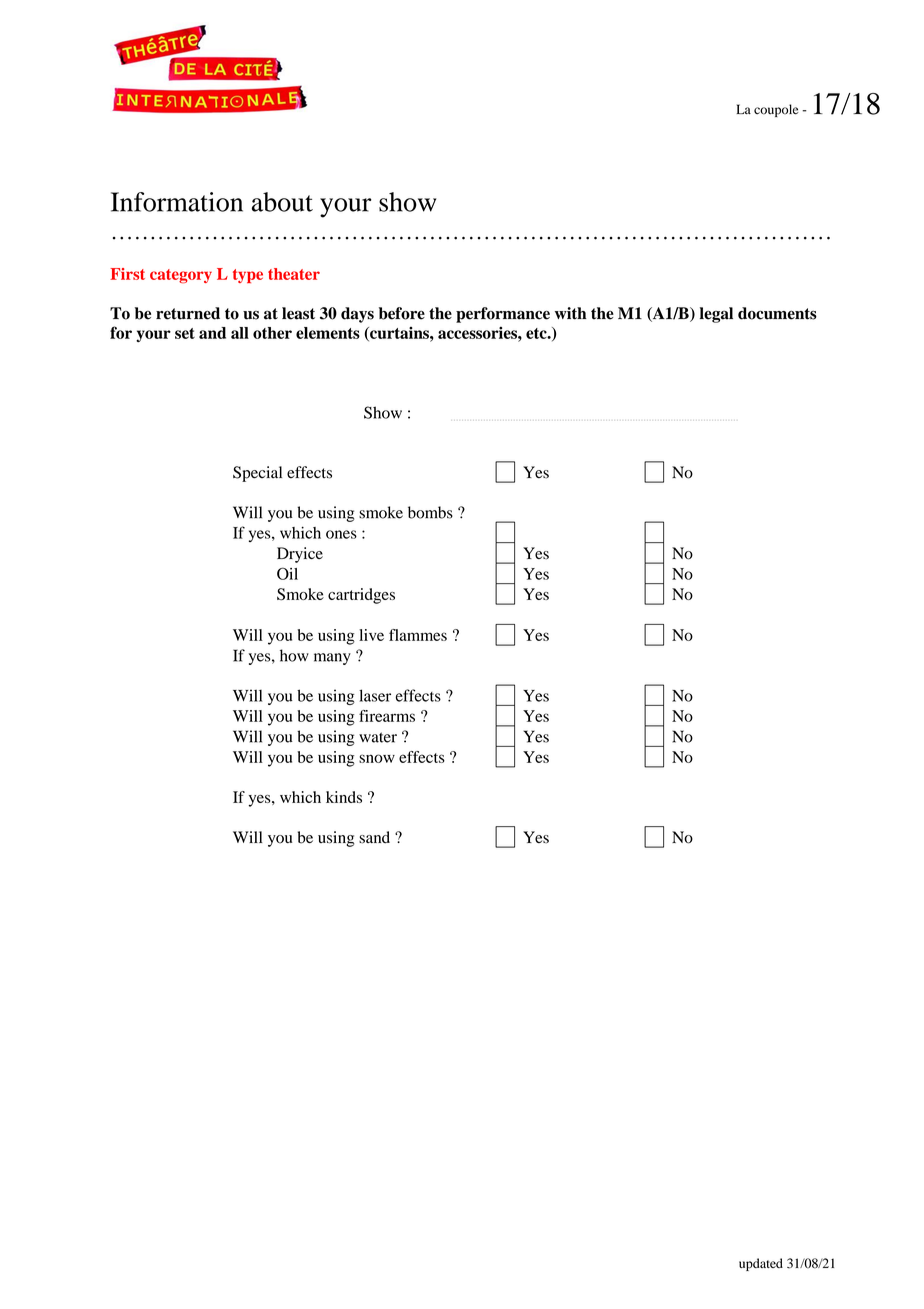 This screenshot has height=1309, width=924. Describe the element at coordinates (375, 695) in the screenshot. I see `laser` at that location.
